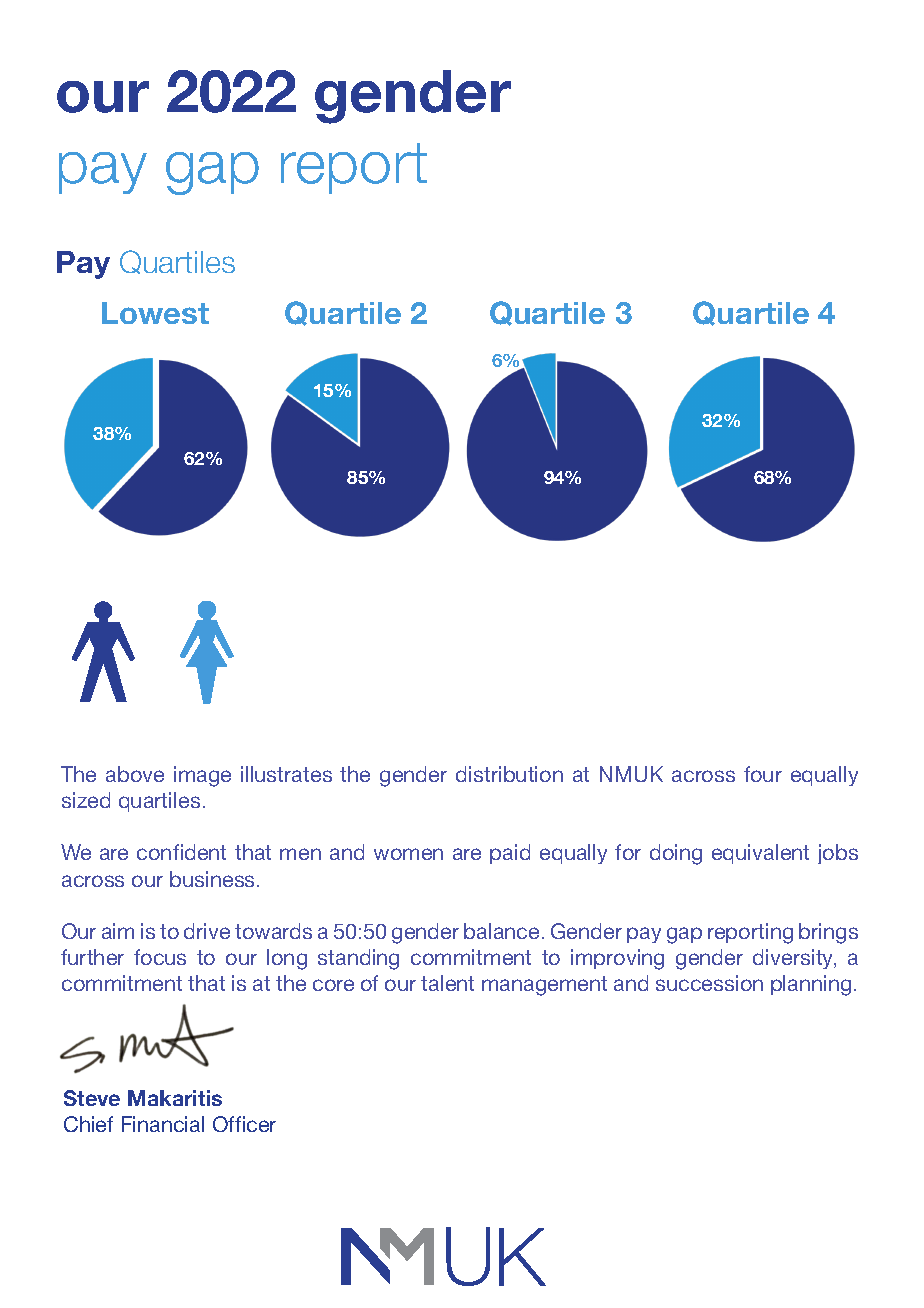  What do you see at coordinates (286, 774) in the screenshot?
I see `illustrates` at bounding box center [286, 774].
